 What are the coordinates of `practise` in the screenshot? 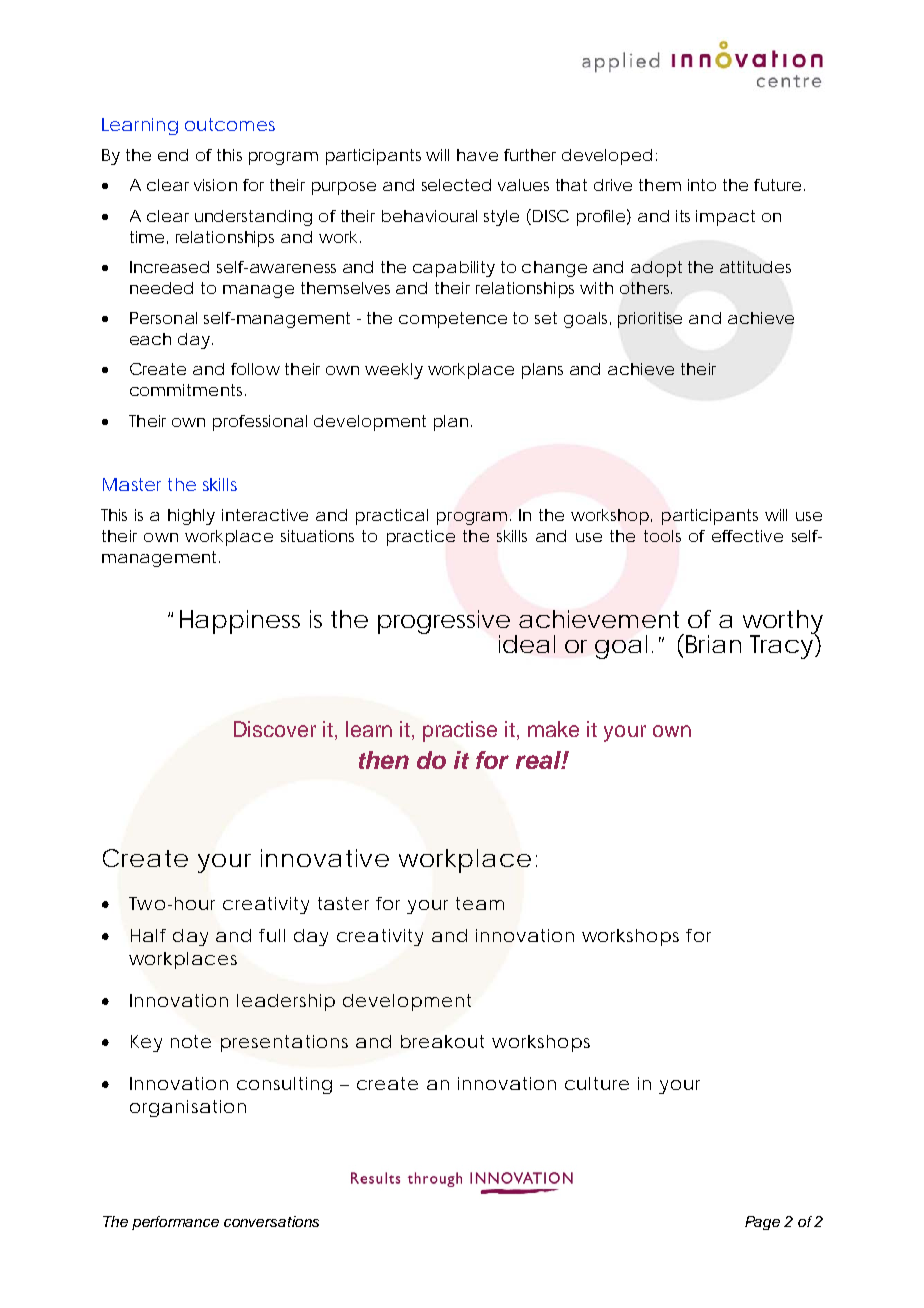 It's located at (460, 731).
